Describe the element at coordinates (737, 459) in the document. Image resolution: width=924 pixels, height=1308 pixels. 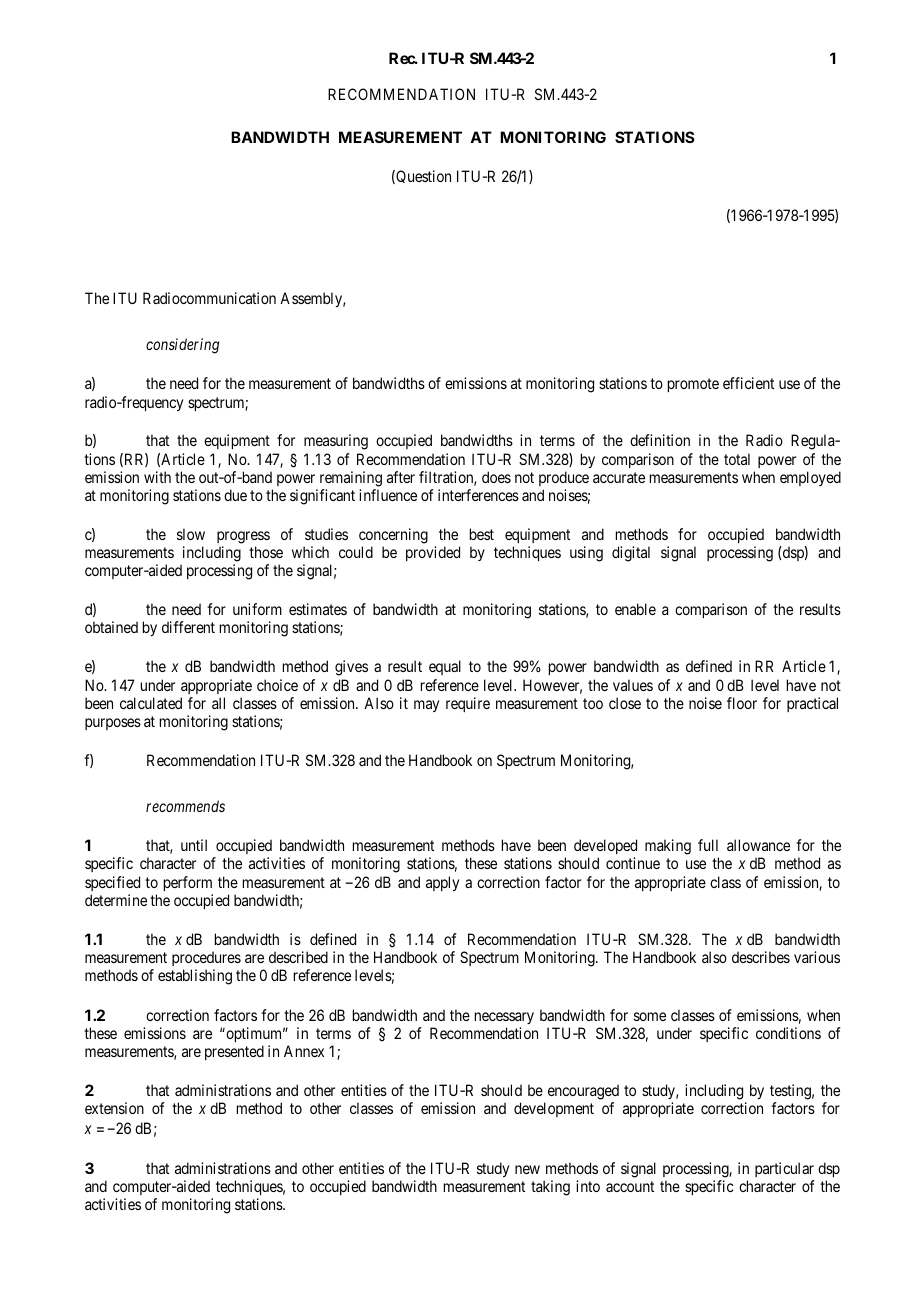
I see `total` at that location.
